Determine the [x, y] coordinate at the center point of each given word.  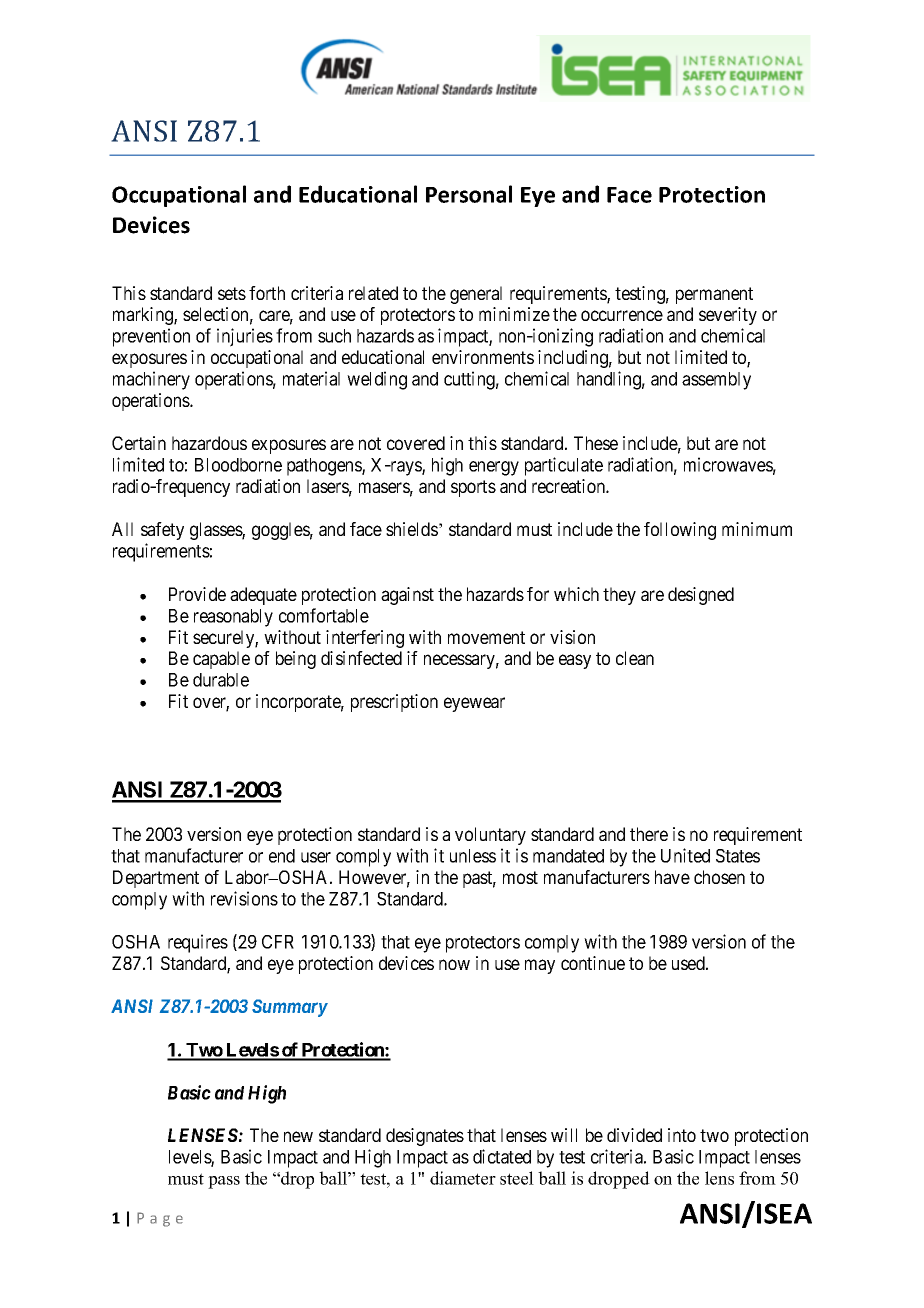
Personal [469, 194]
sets [232, 293]
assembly [716, 381]
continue [593, 963]
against [407, 596]
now [454, 964]
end [282, 856]
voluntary [490, 836]
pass [224, 1182]
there [649, 834]
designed [701, 596]
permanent [714, 295]
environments [483, 357]
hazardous [209, 443]
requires [198, 943]
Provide [197, 594]
